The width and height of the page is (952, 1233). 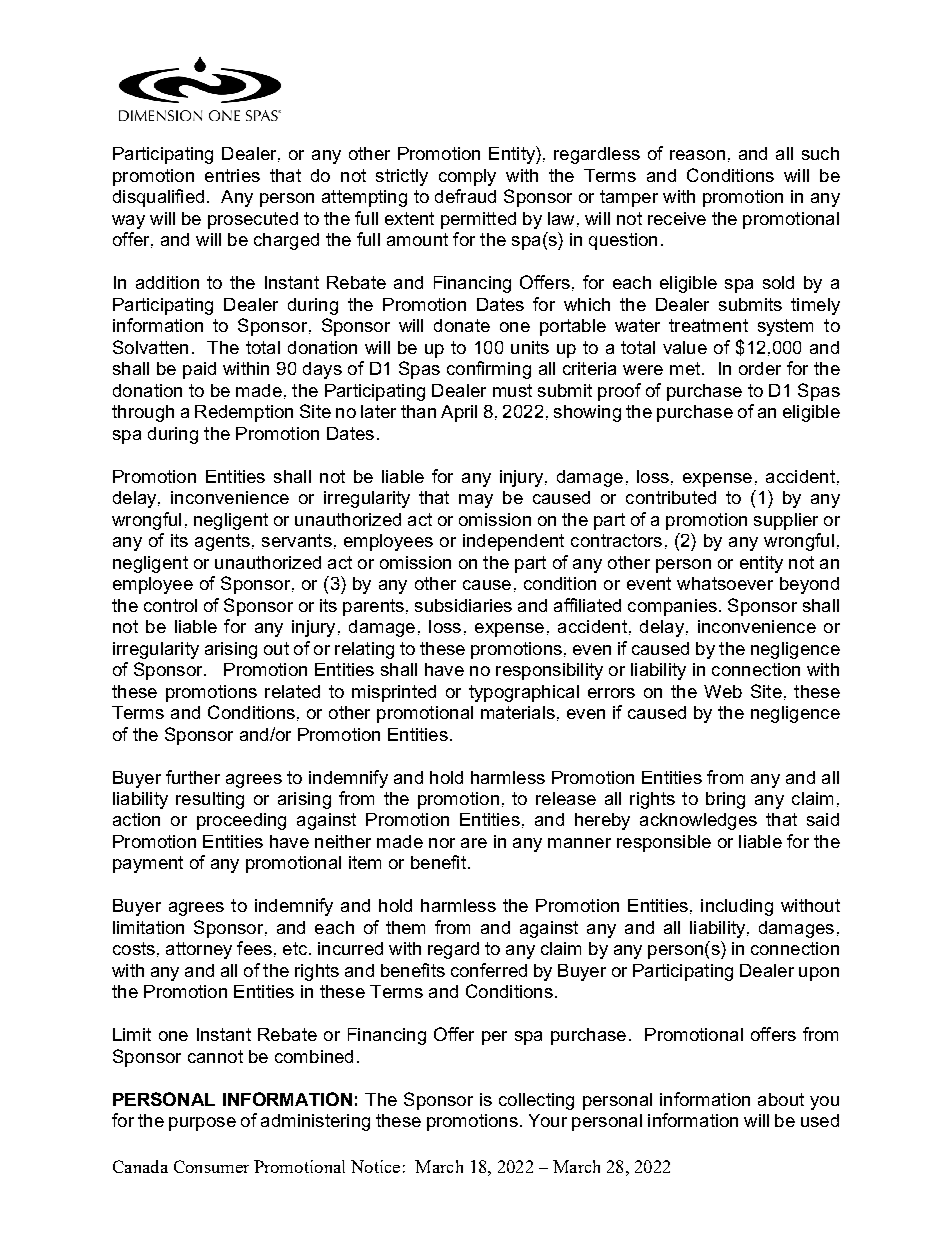 I want to click on resulting, so click(x=210, y=800).
